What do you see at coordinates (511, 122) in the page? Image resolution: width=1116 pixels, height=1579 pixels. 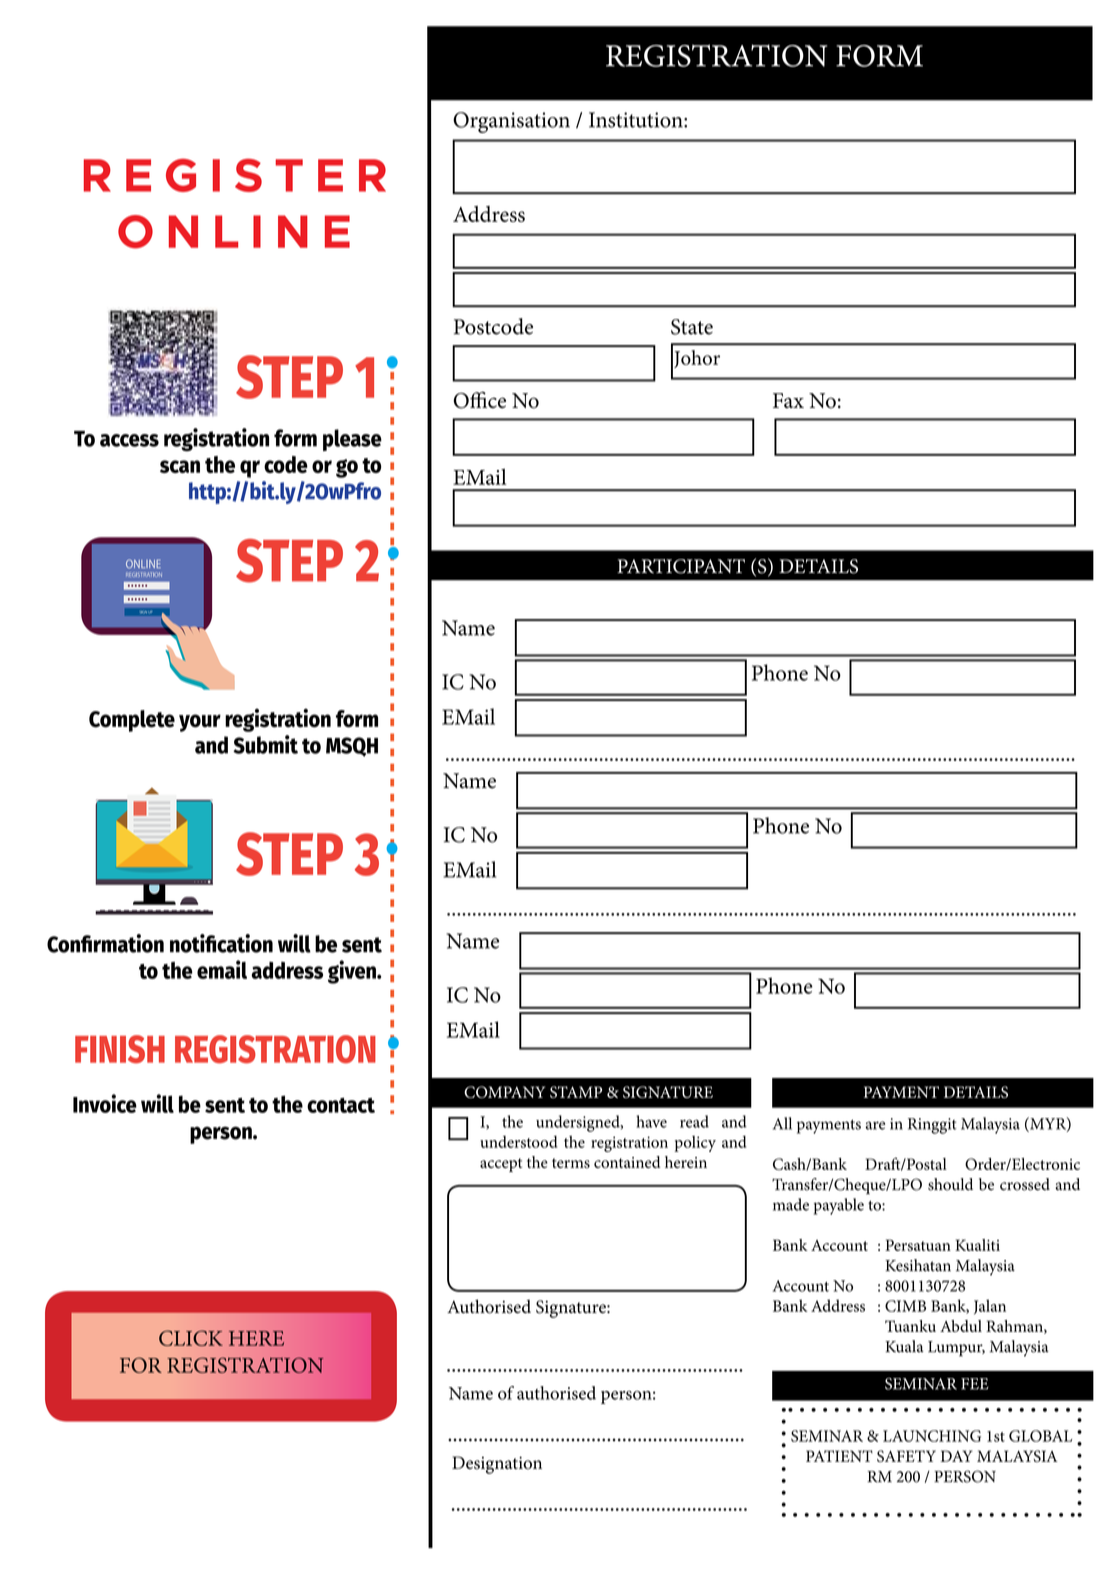 I see `Organisation` at bounding box center [511, 122].
